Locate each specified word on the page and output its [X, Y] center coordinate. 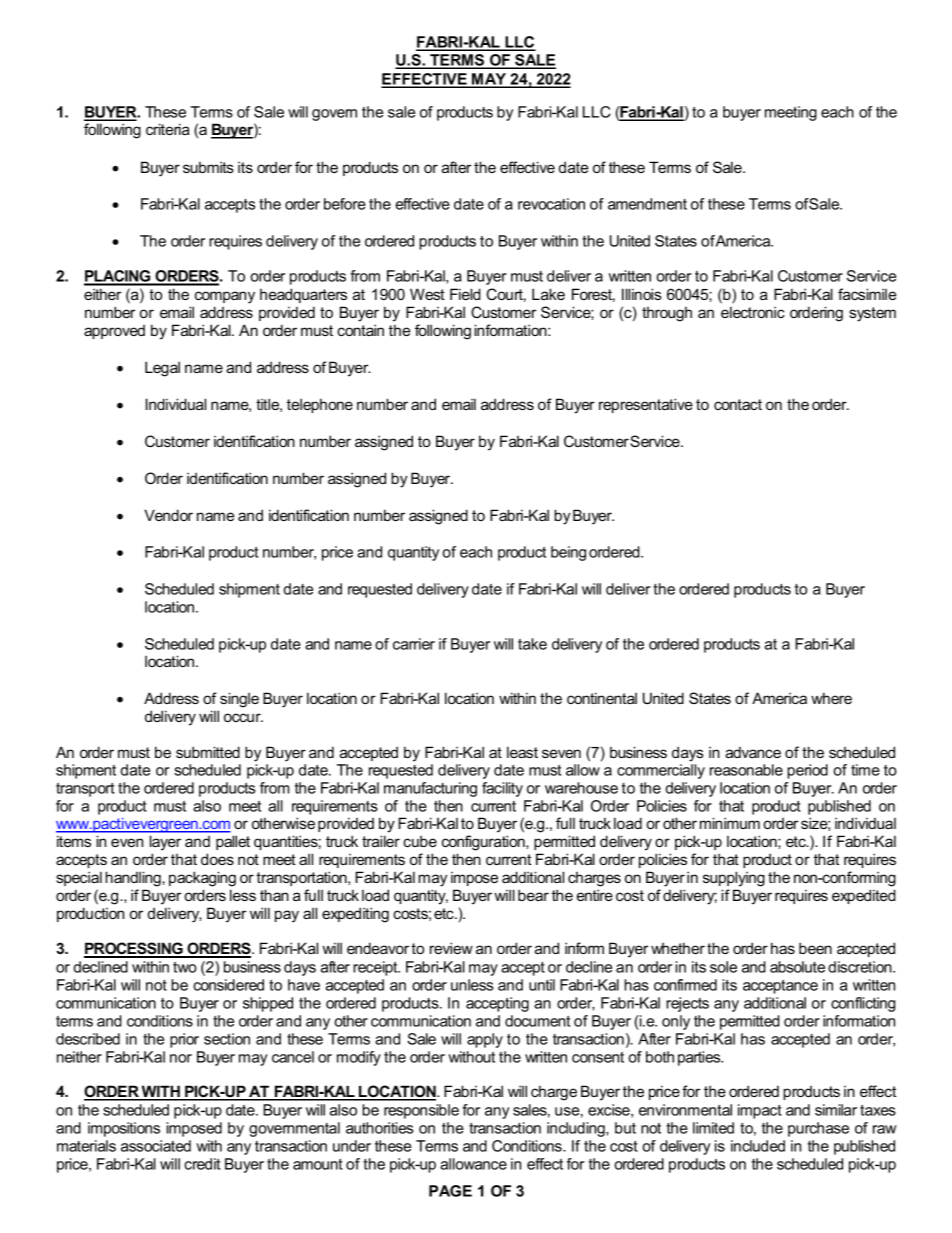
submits [208, 167]
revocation [551, 204]
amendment [647, 204]
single [239, 700]
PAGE [450, 1191]
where [831, 698]
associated [156, 1146]
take [532, 644]
